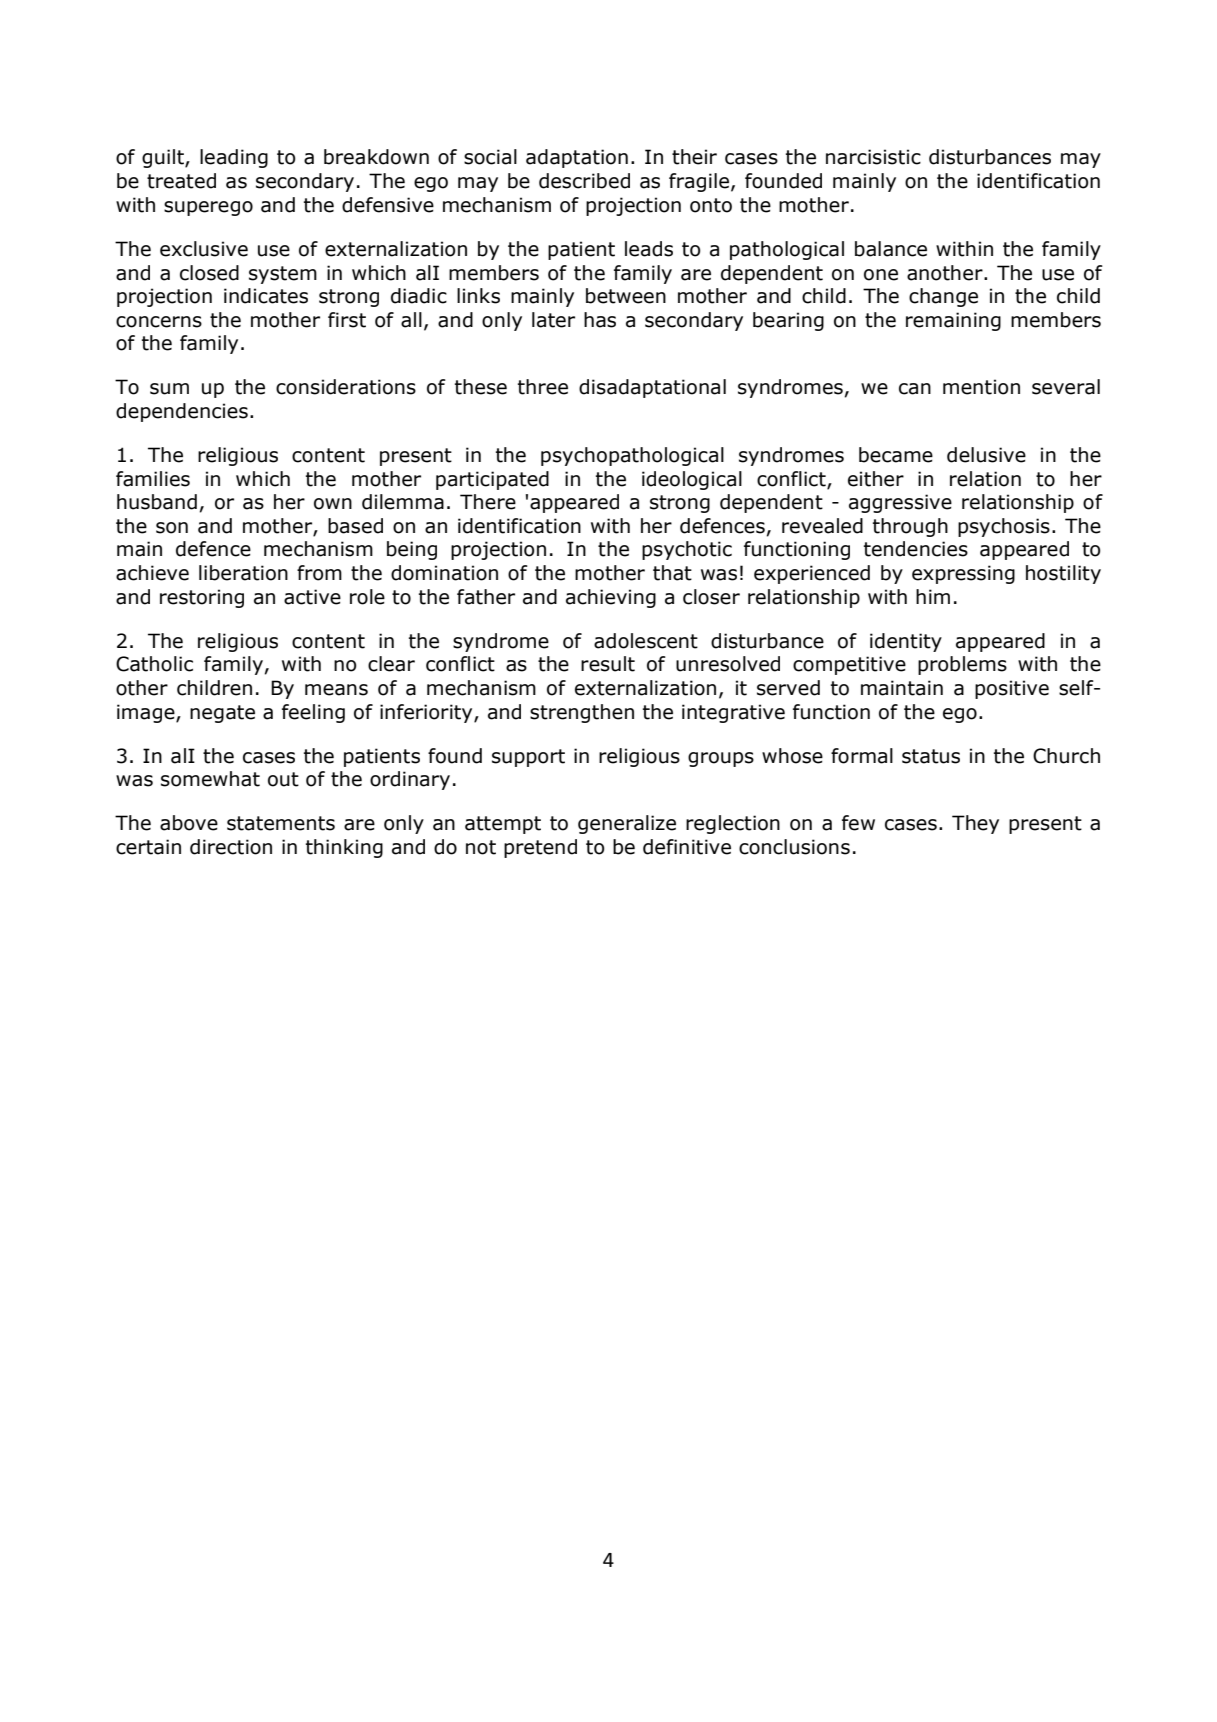 The height and width of the image is (1722, 1217). Describe the element at coordinates (600, 320) in the image. I see `has` at that location.
